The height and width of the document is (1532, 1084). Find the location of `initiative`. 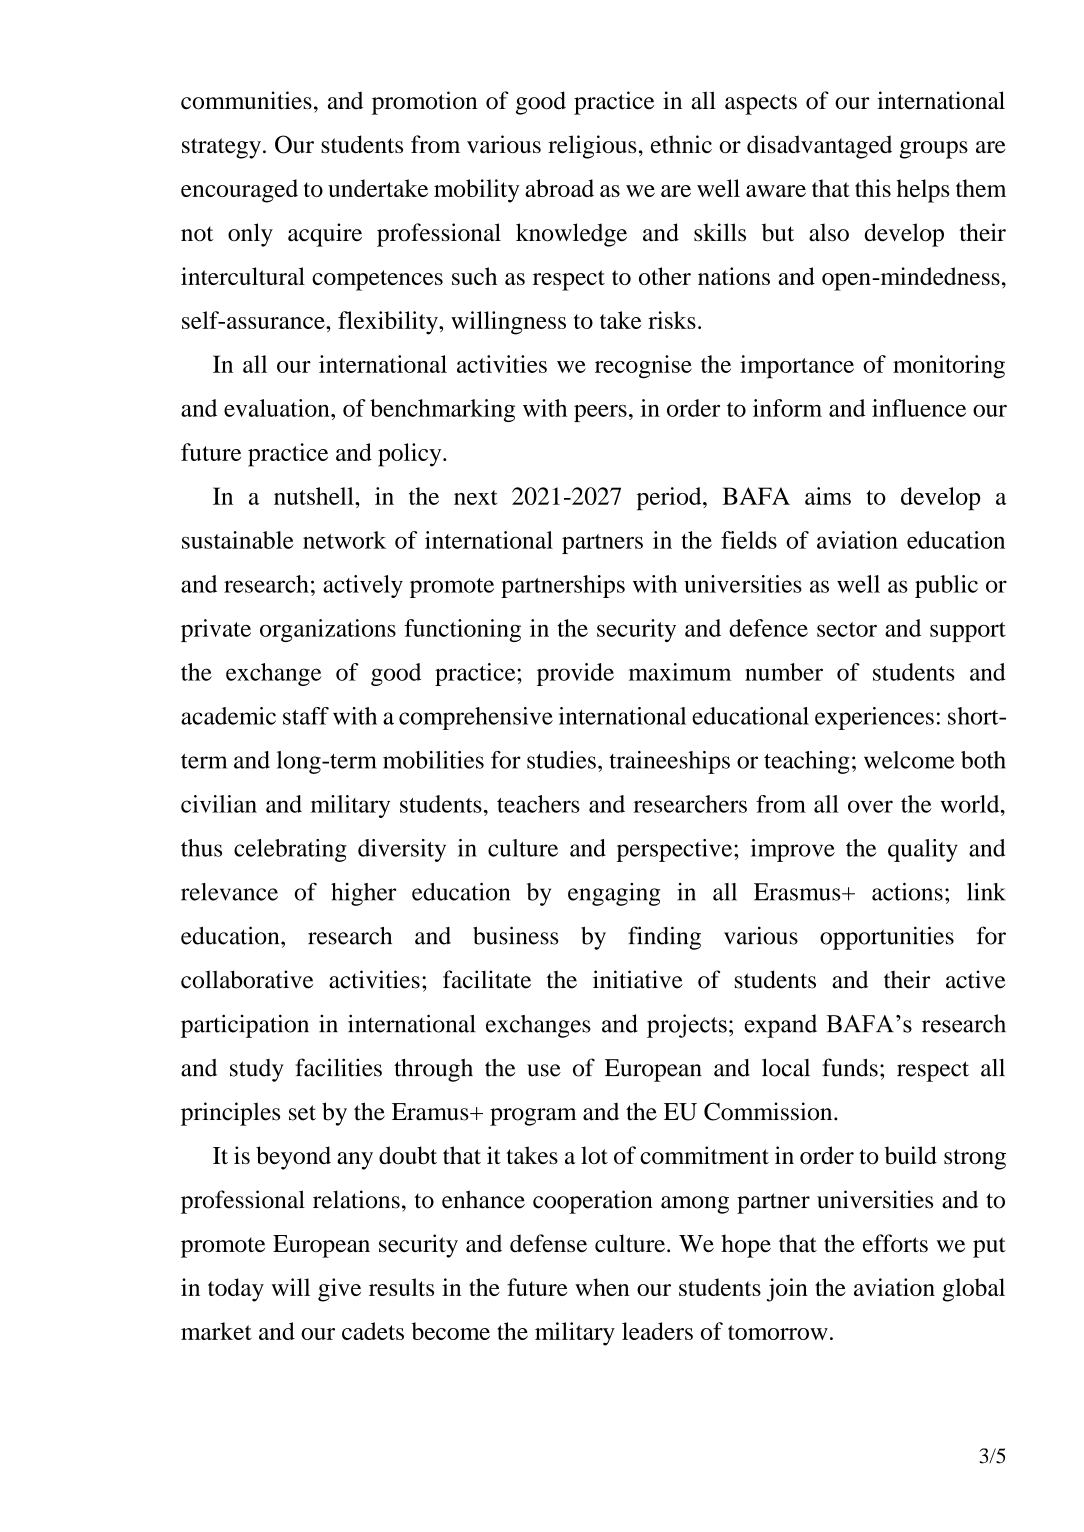

initiative is located at coordinates (638, 979).
